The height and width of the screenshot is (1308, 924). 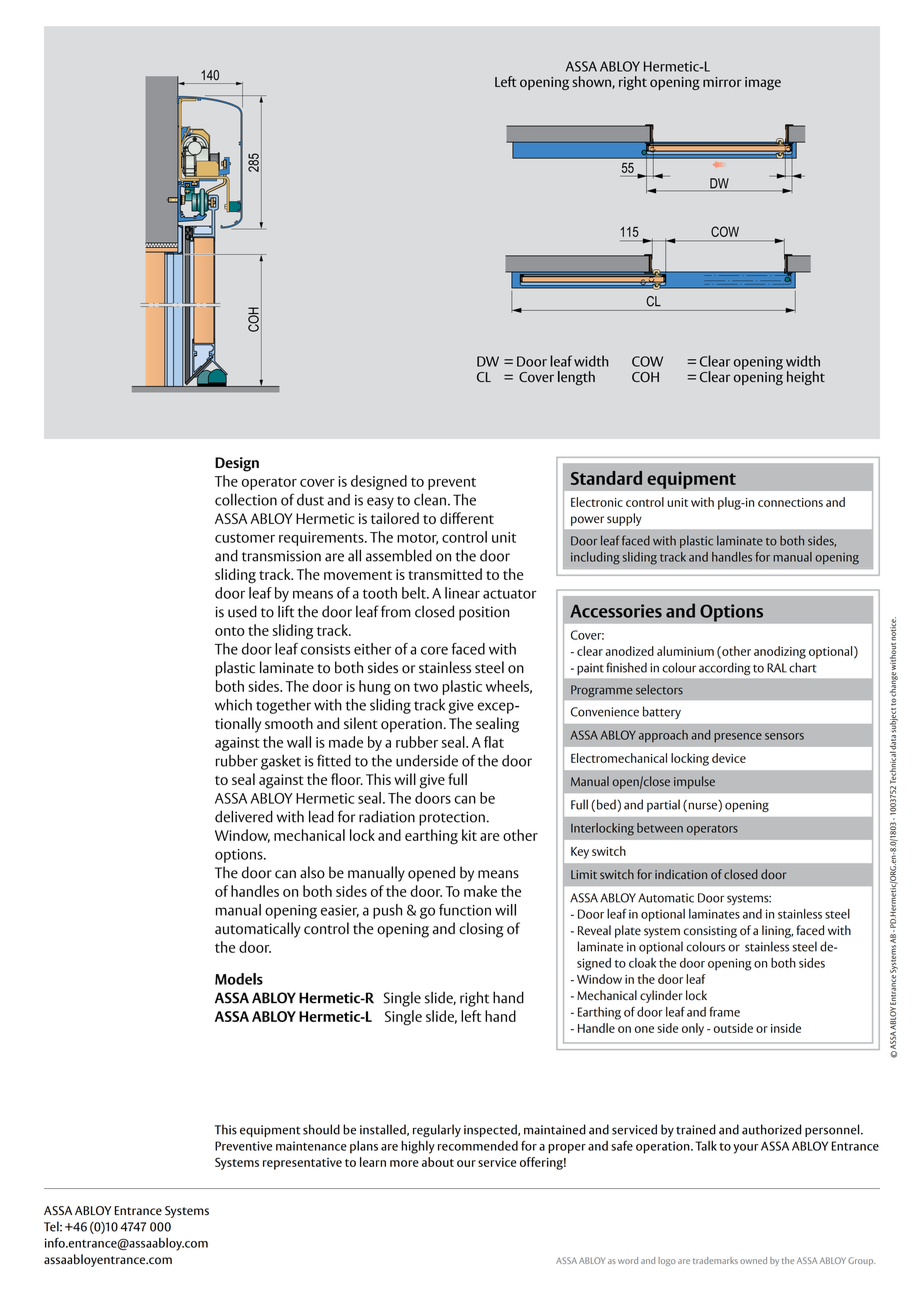 I want to click on paint, so click(x=590, y=669).
